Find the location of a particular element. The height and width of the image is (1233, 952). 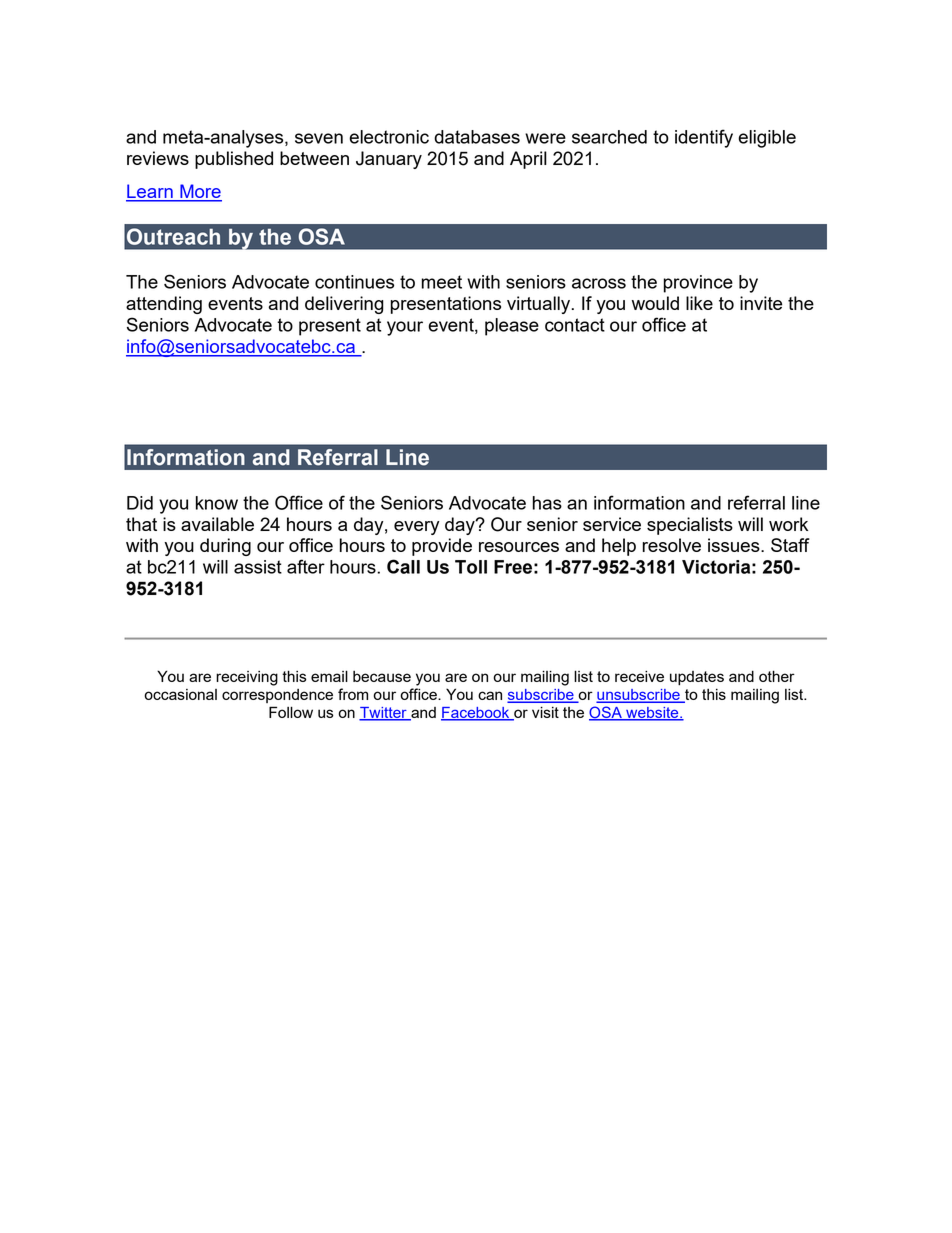

identify is located at coordinates (704, 138).
